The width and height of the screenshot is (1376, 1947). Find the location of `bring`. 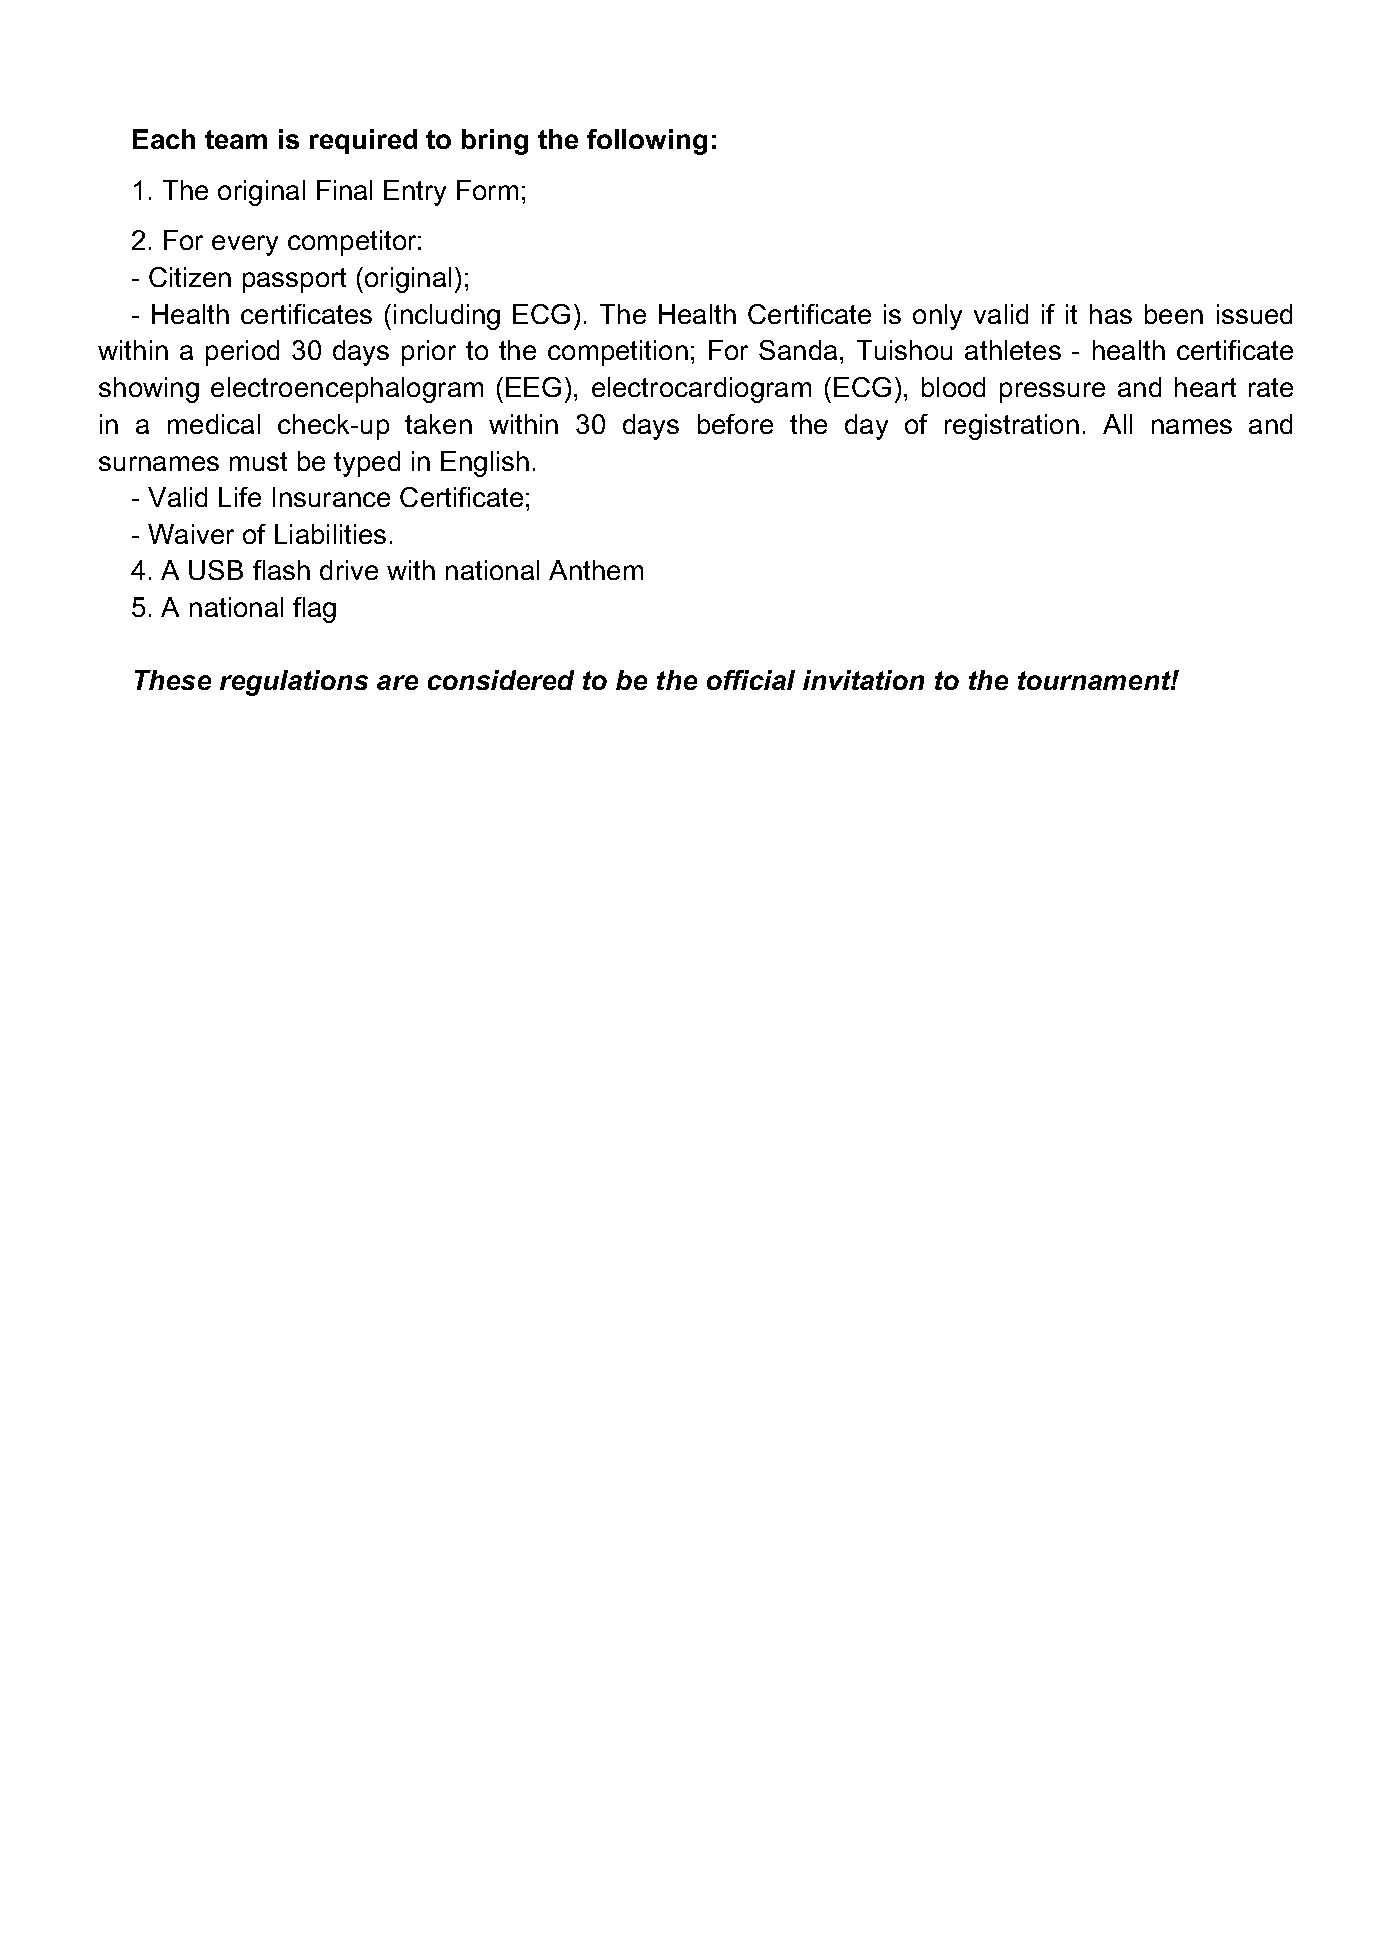

bring is located at coordinates (495, 142).
